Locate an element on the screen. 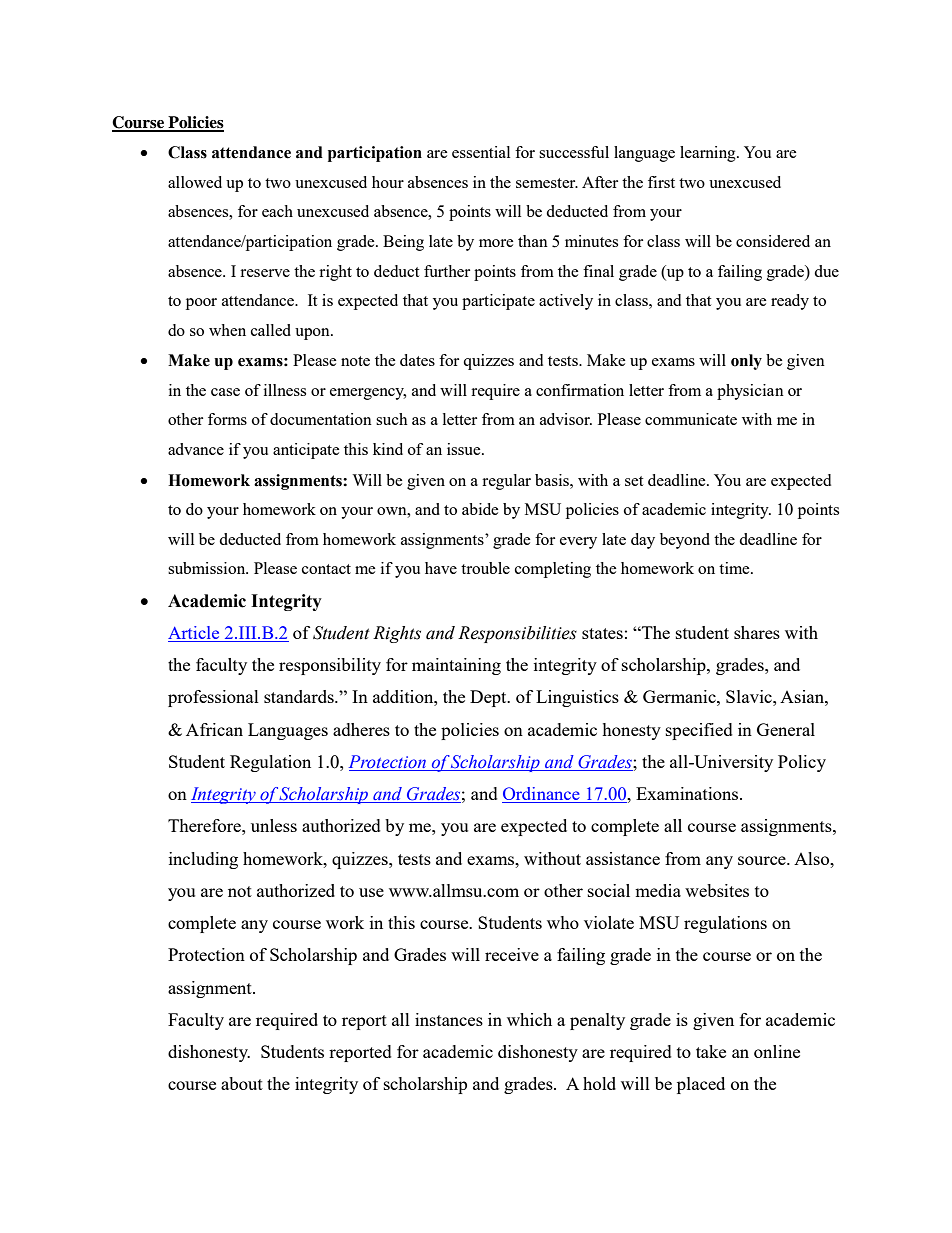 The image size is (952, 1233). semester is located at coordinates (547, 183).
